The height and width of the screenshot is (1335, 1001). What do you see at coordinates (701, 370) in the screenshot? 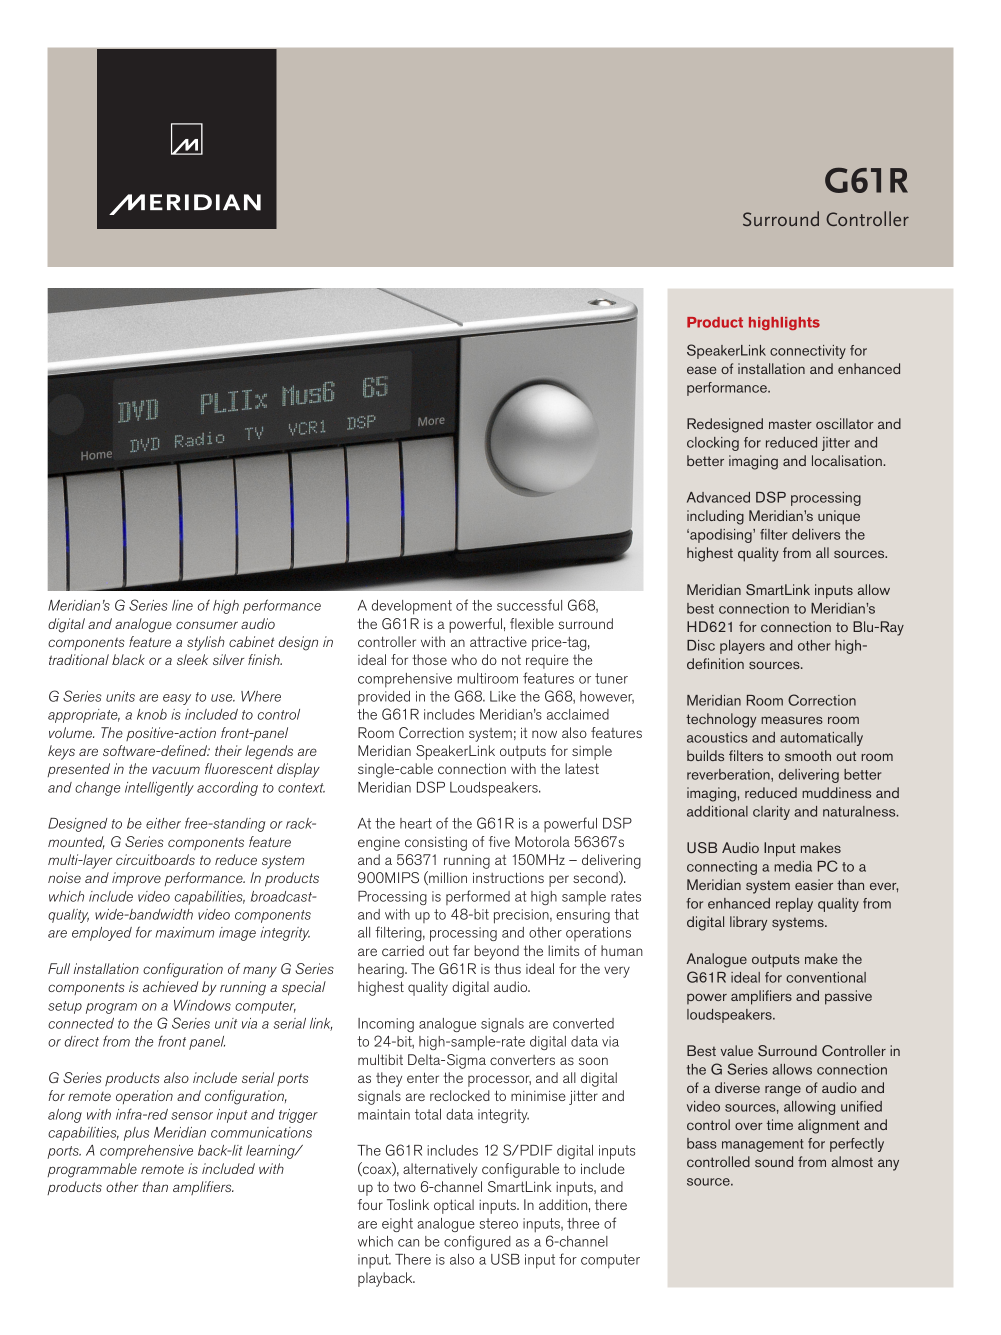
I see `ease` at bounding box center [701, 370].
